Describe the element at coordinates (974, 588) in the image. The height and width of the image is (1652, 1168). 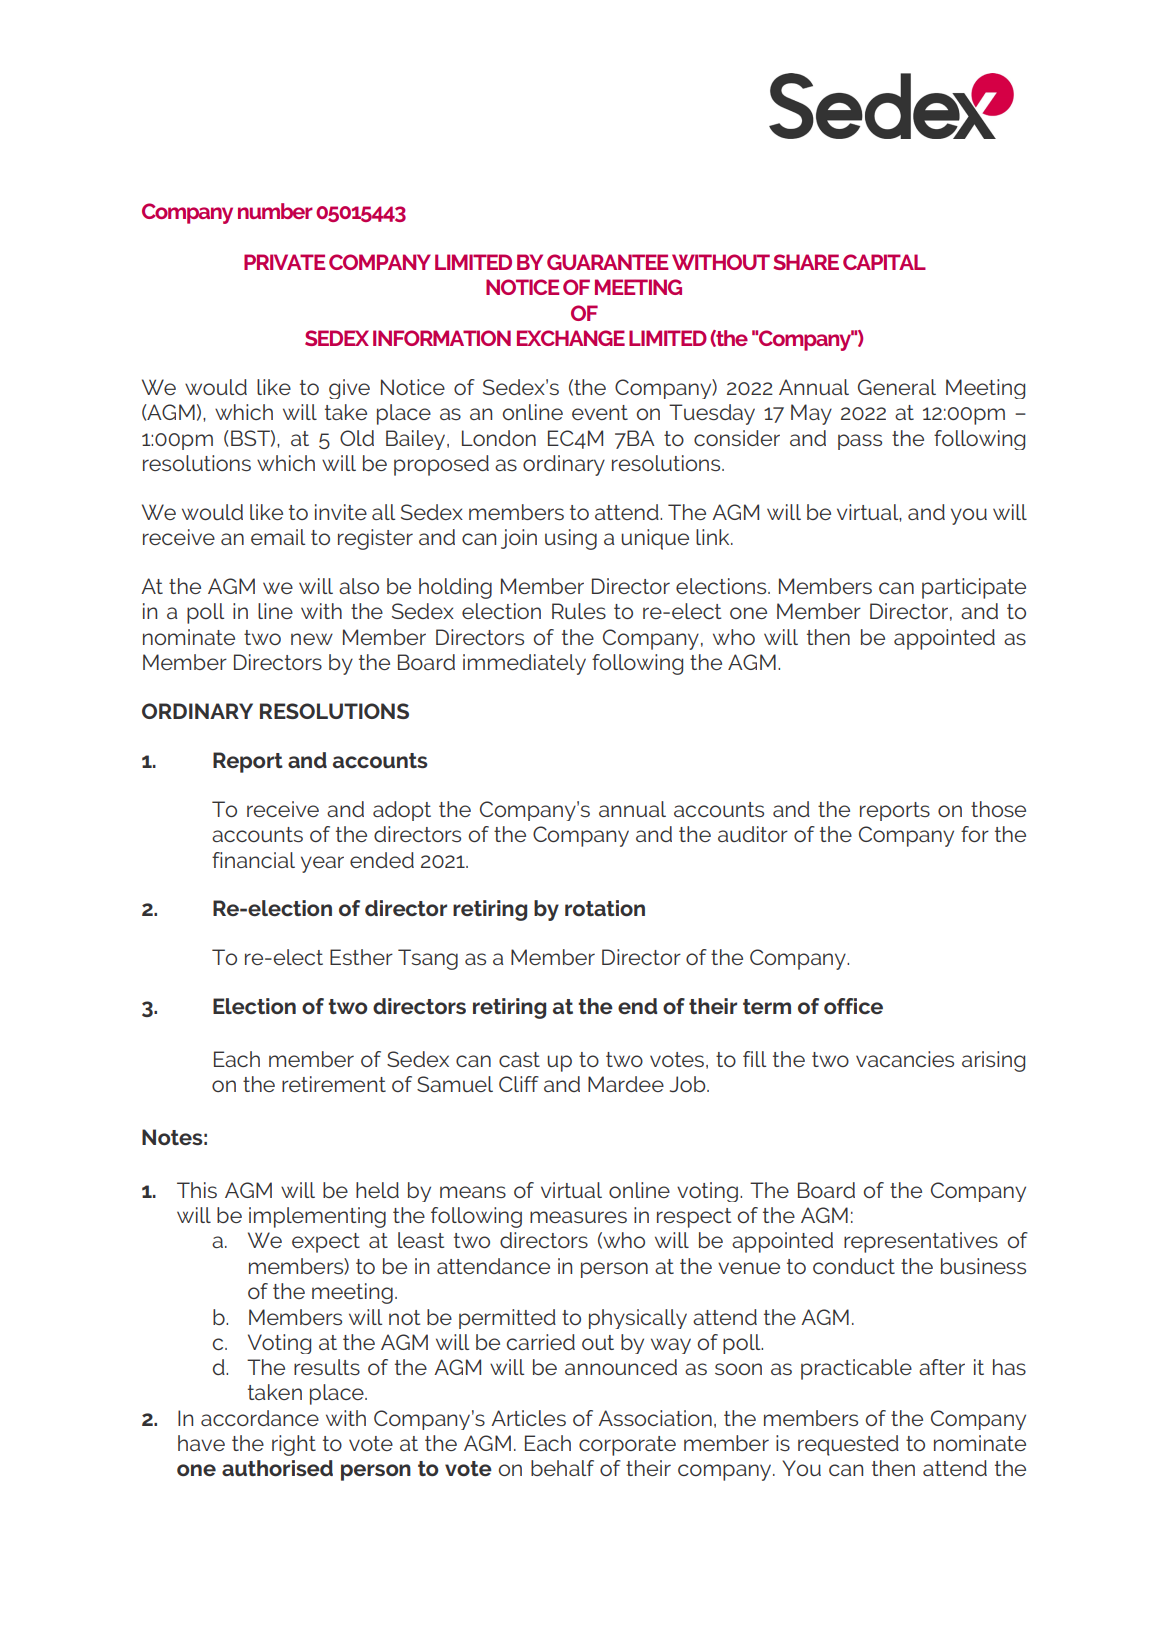
I see `participate` at that location.
